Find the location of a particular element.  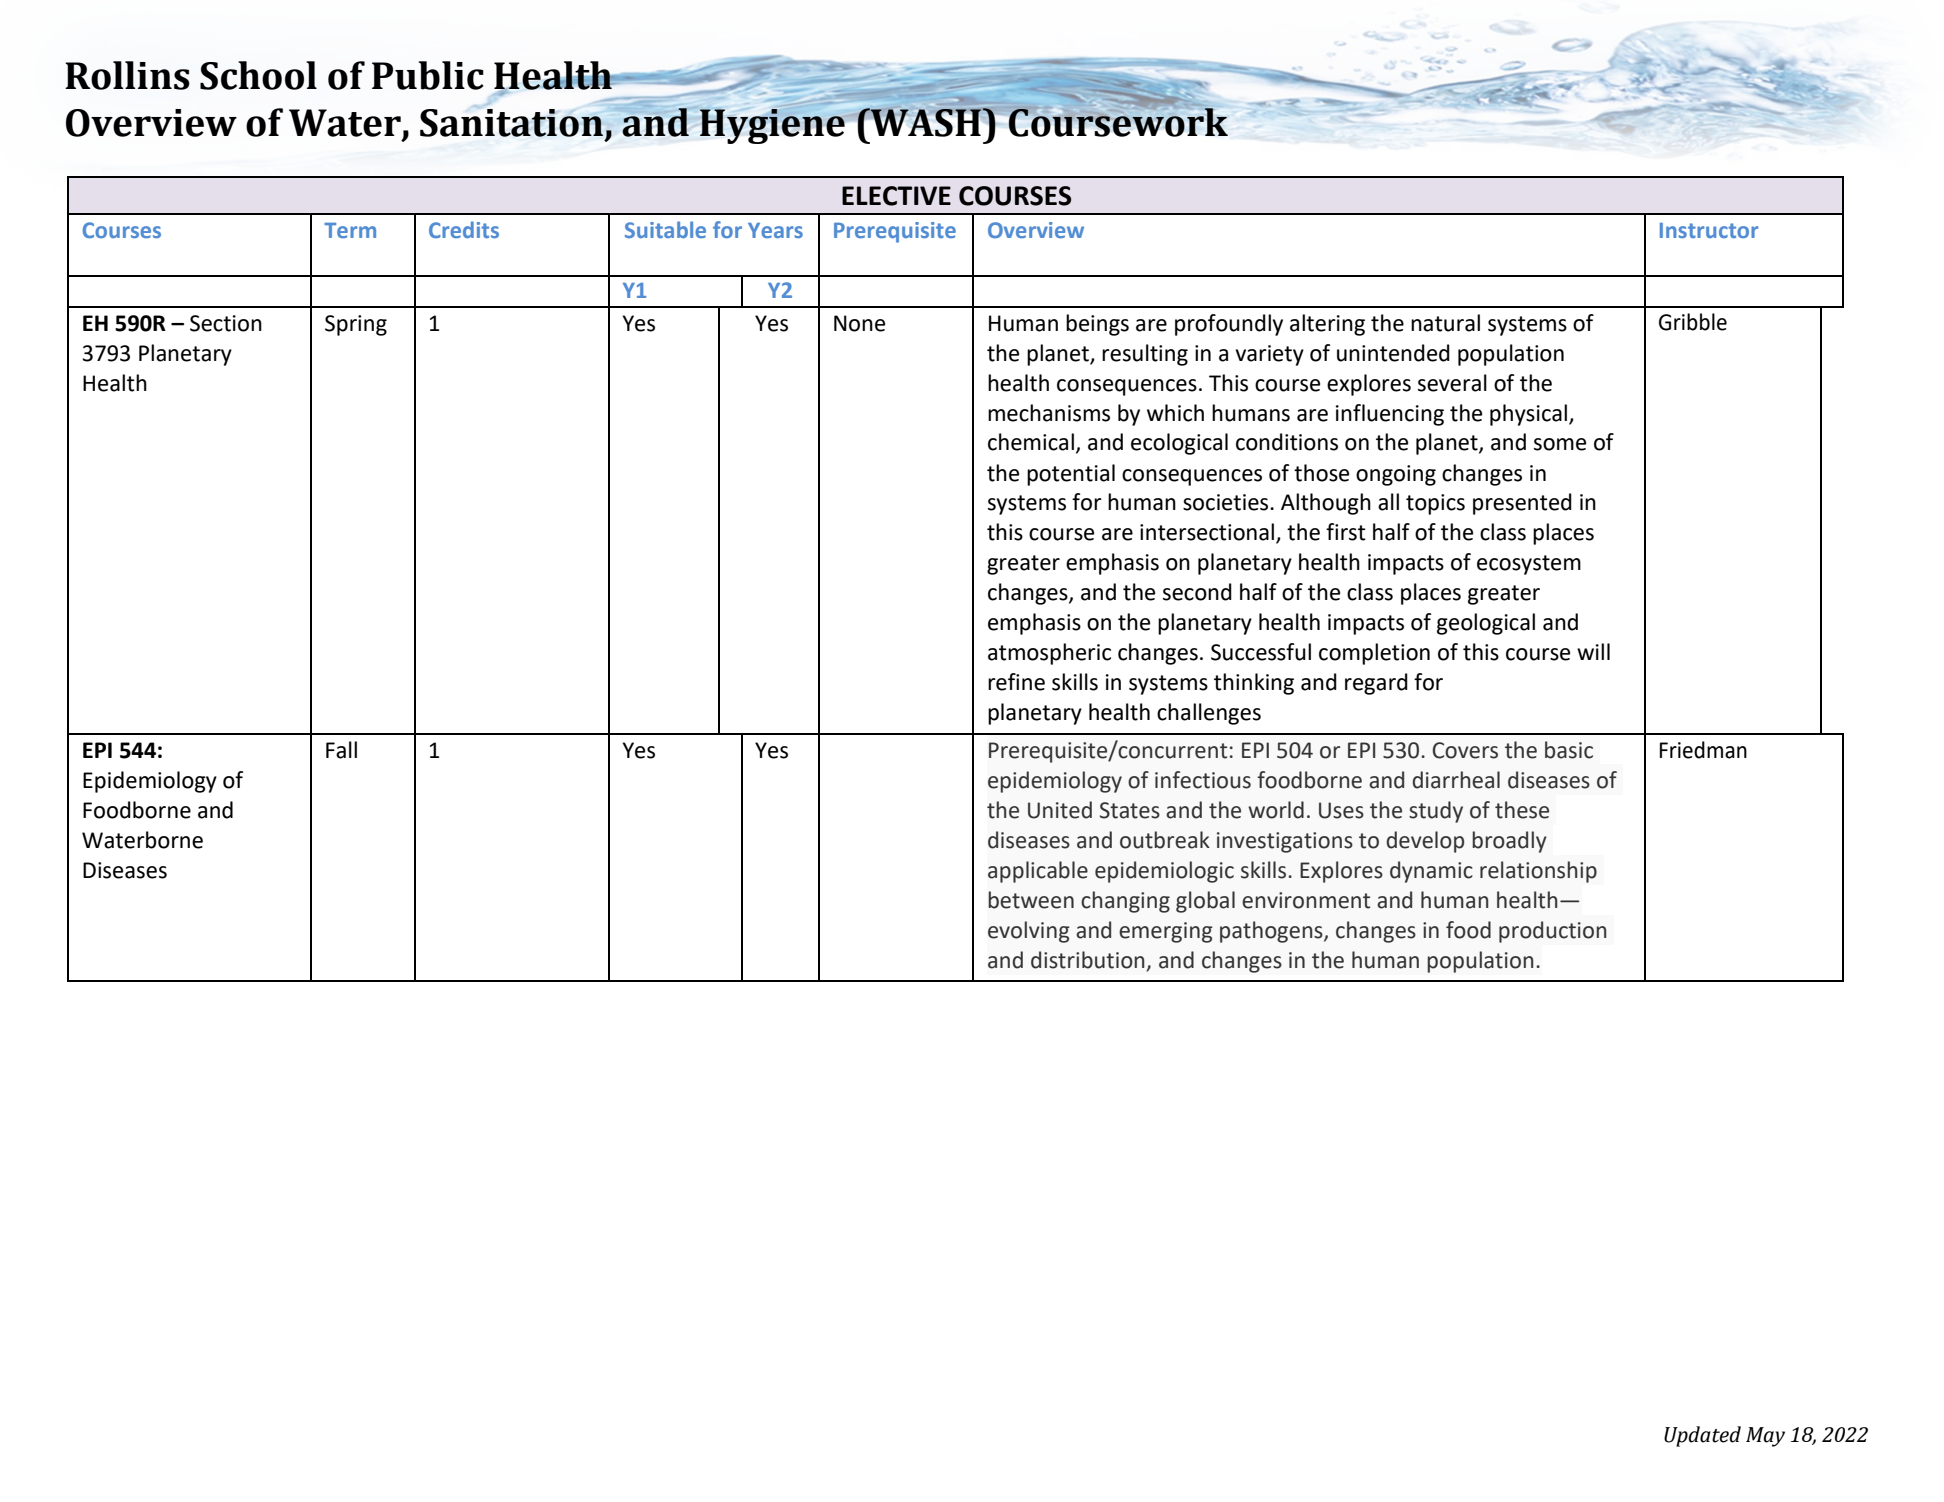

United is located at coordinates (1060, 810).
